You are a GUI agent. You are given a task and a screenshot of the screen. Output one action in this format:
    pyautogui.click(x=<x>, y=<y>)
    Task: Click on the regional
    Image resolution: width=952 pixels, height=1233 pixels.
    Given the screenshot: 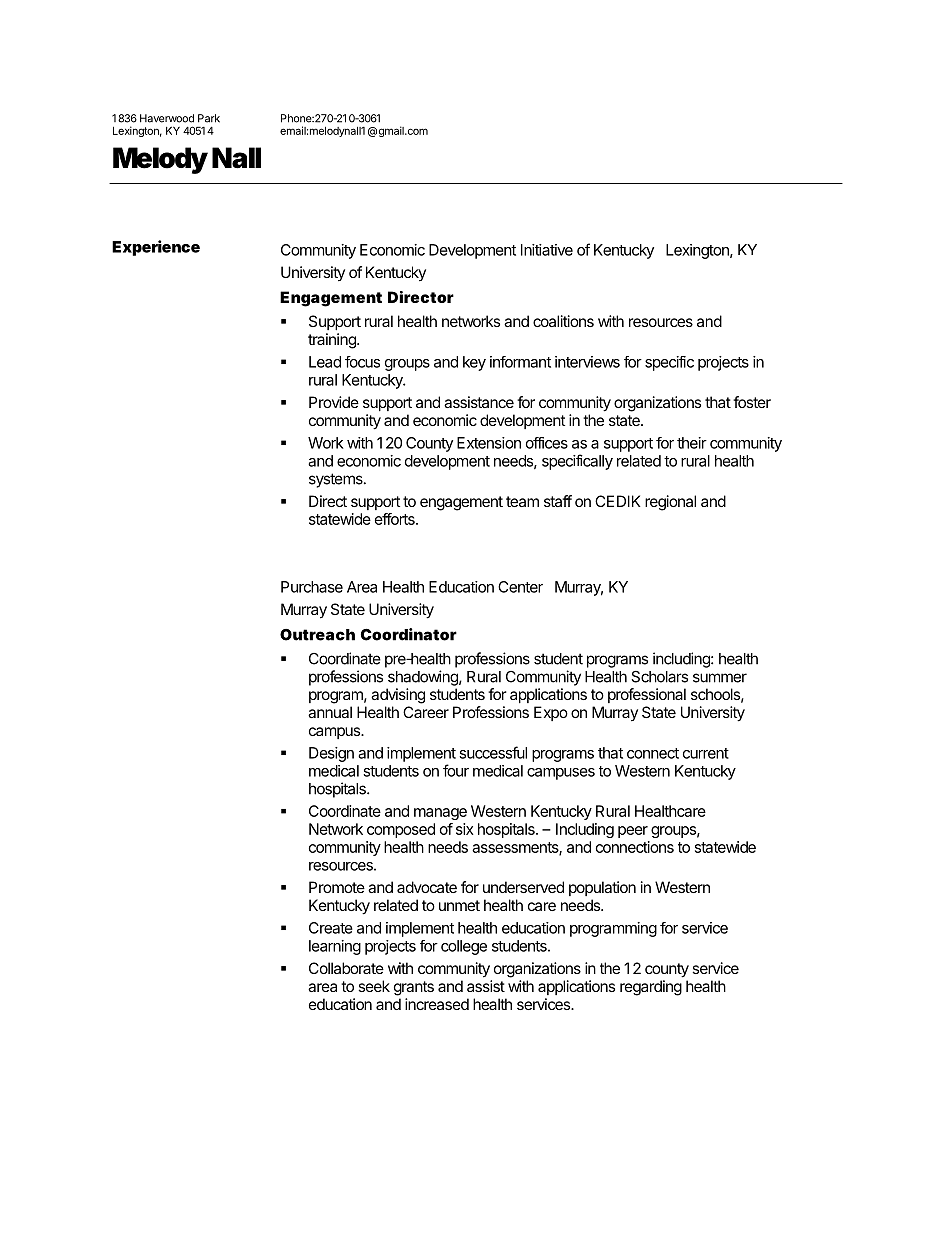 What is the action you would take?
    pyautogui.click(x=670, y=503)
